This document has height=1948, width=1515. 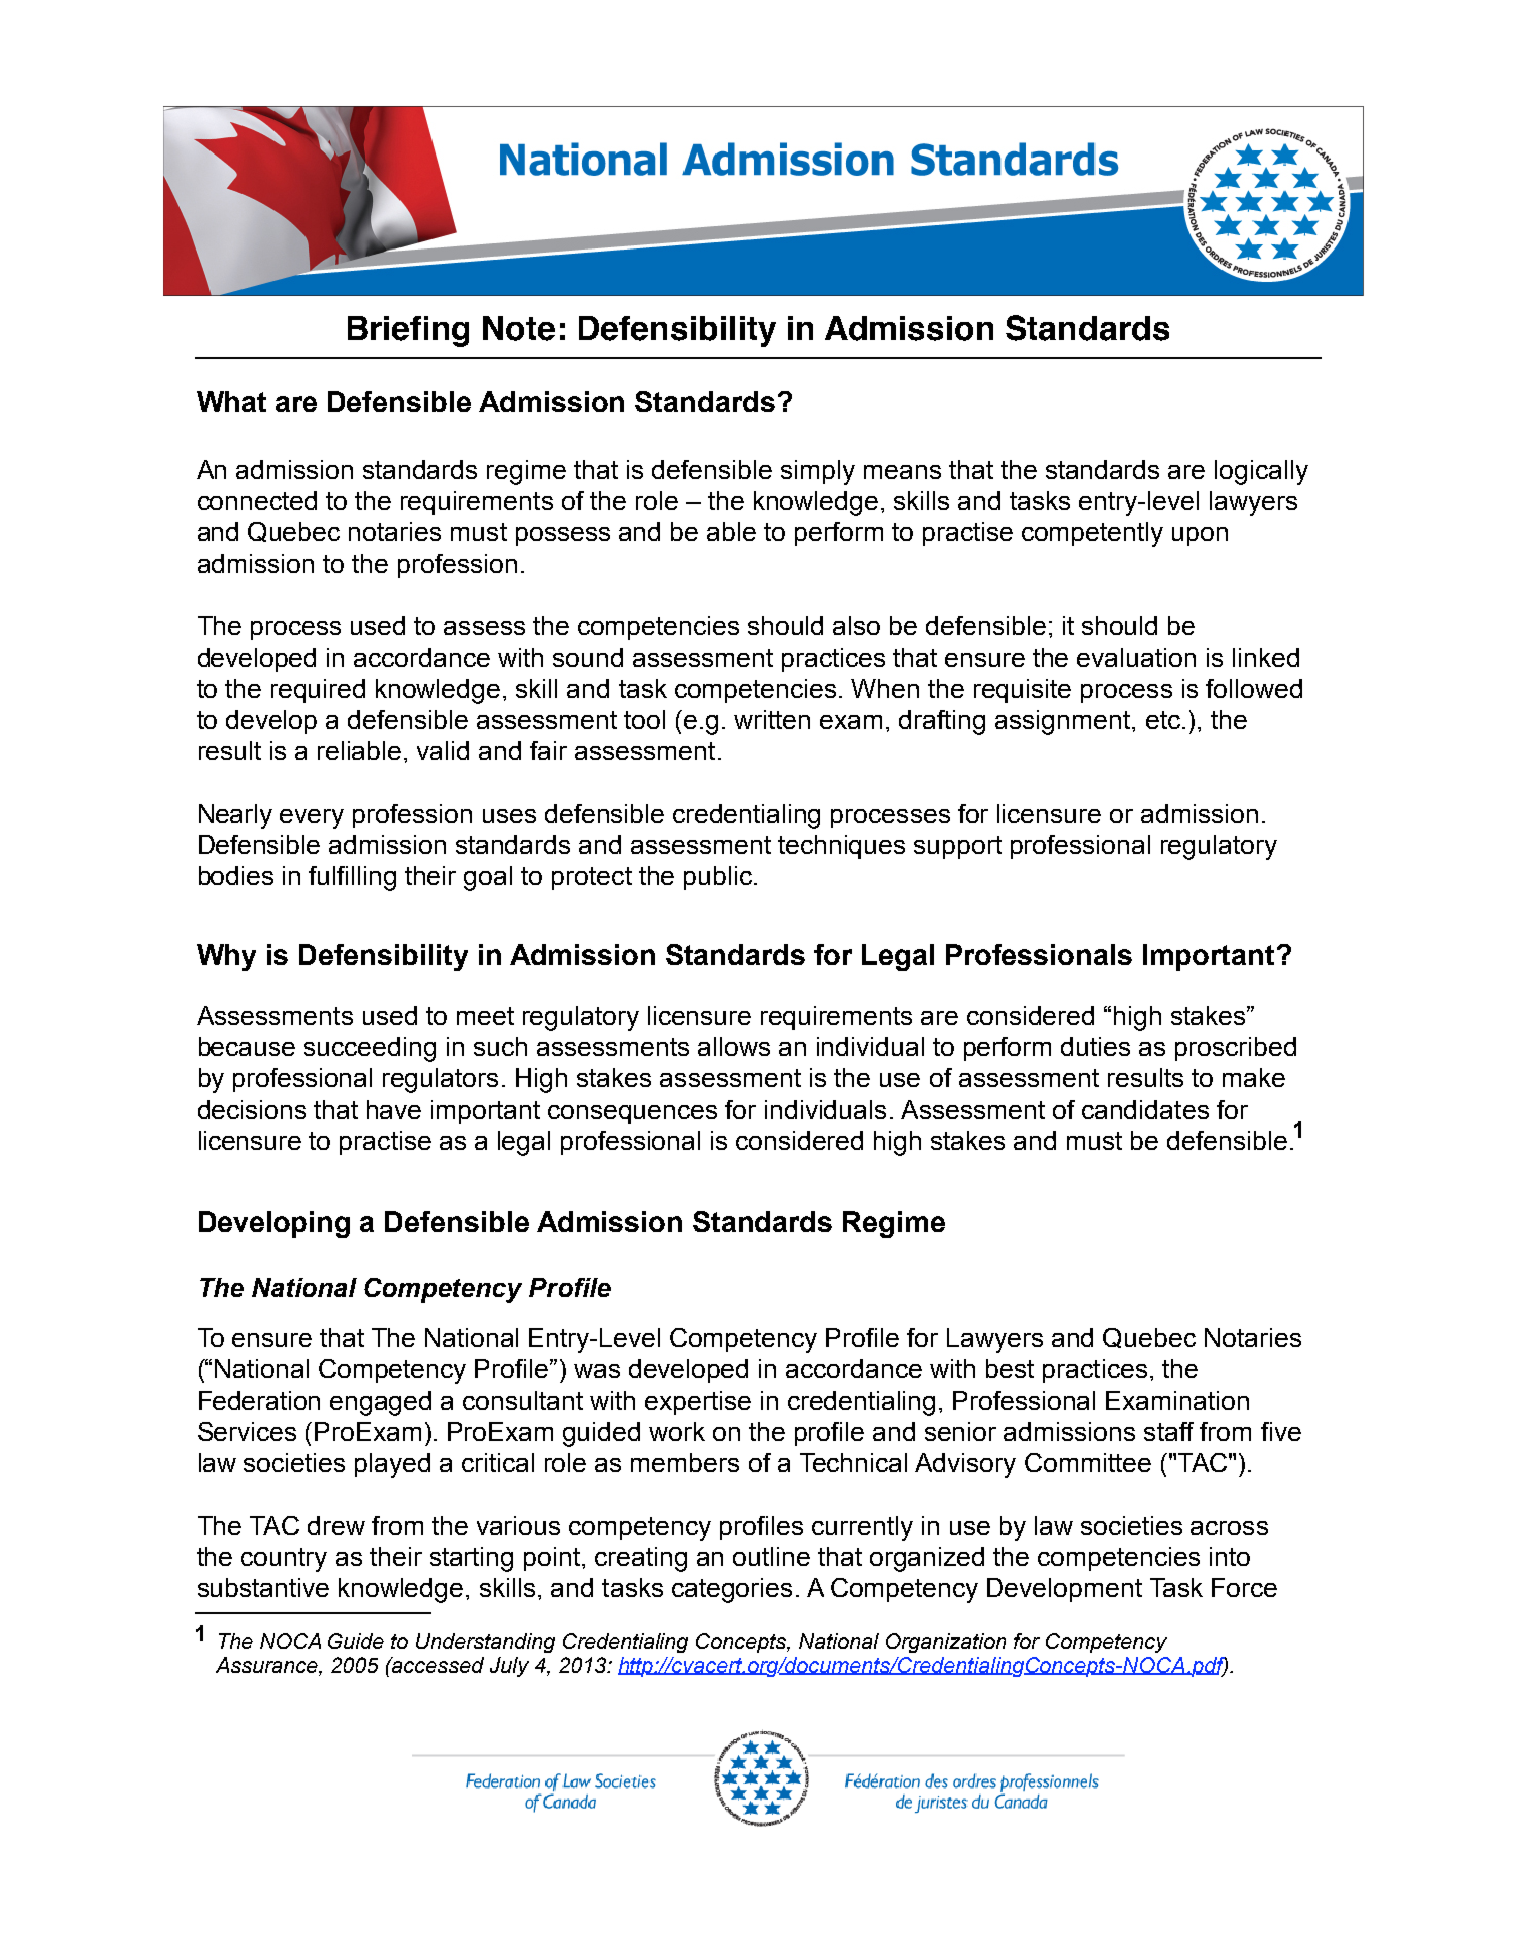 What do you see at coordinates (437, 1665) in the document?
I see `accessed` at bounding box center [437, 1665].
